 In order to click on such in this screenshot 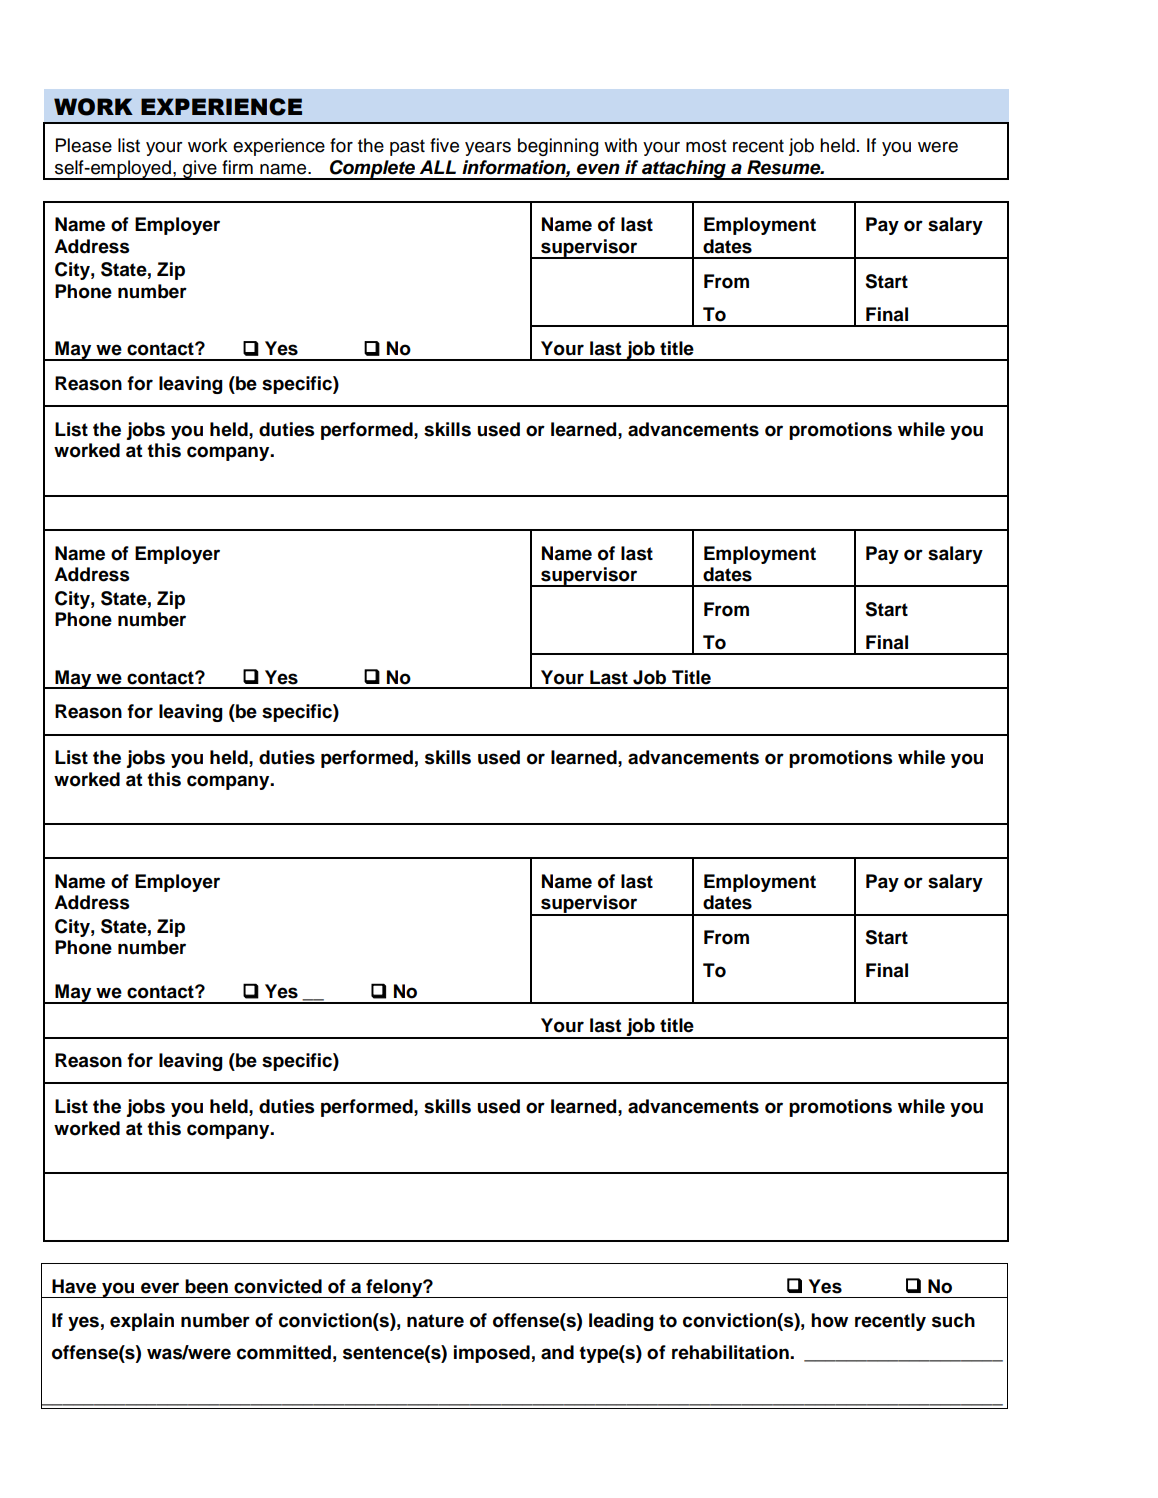, I will do `click(953, 1320)`.
